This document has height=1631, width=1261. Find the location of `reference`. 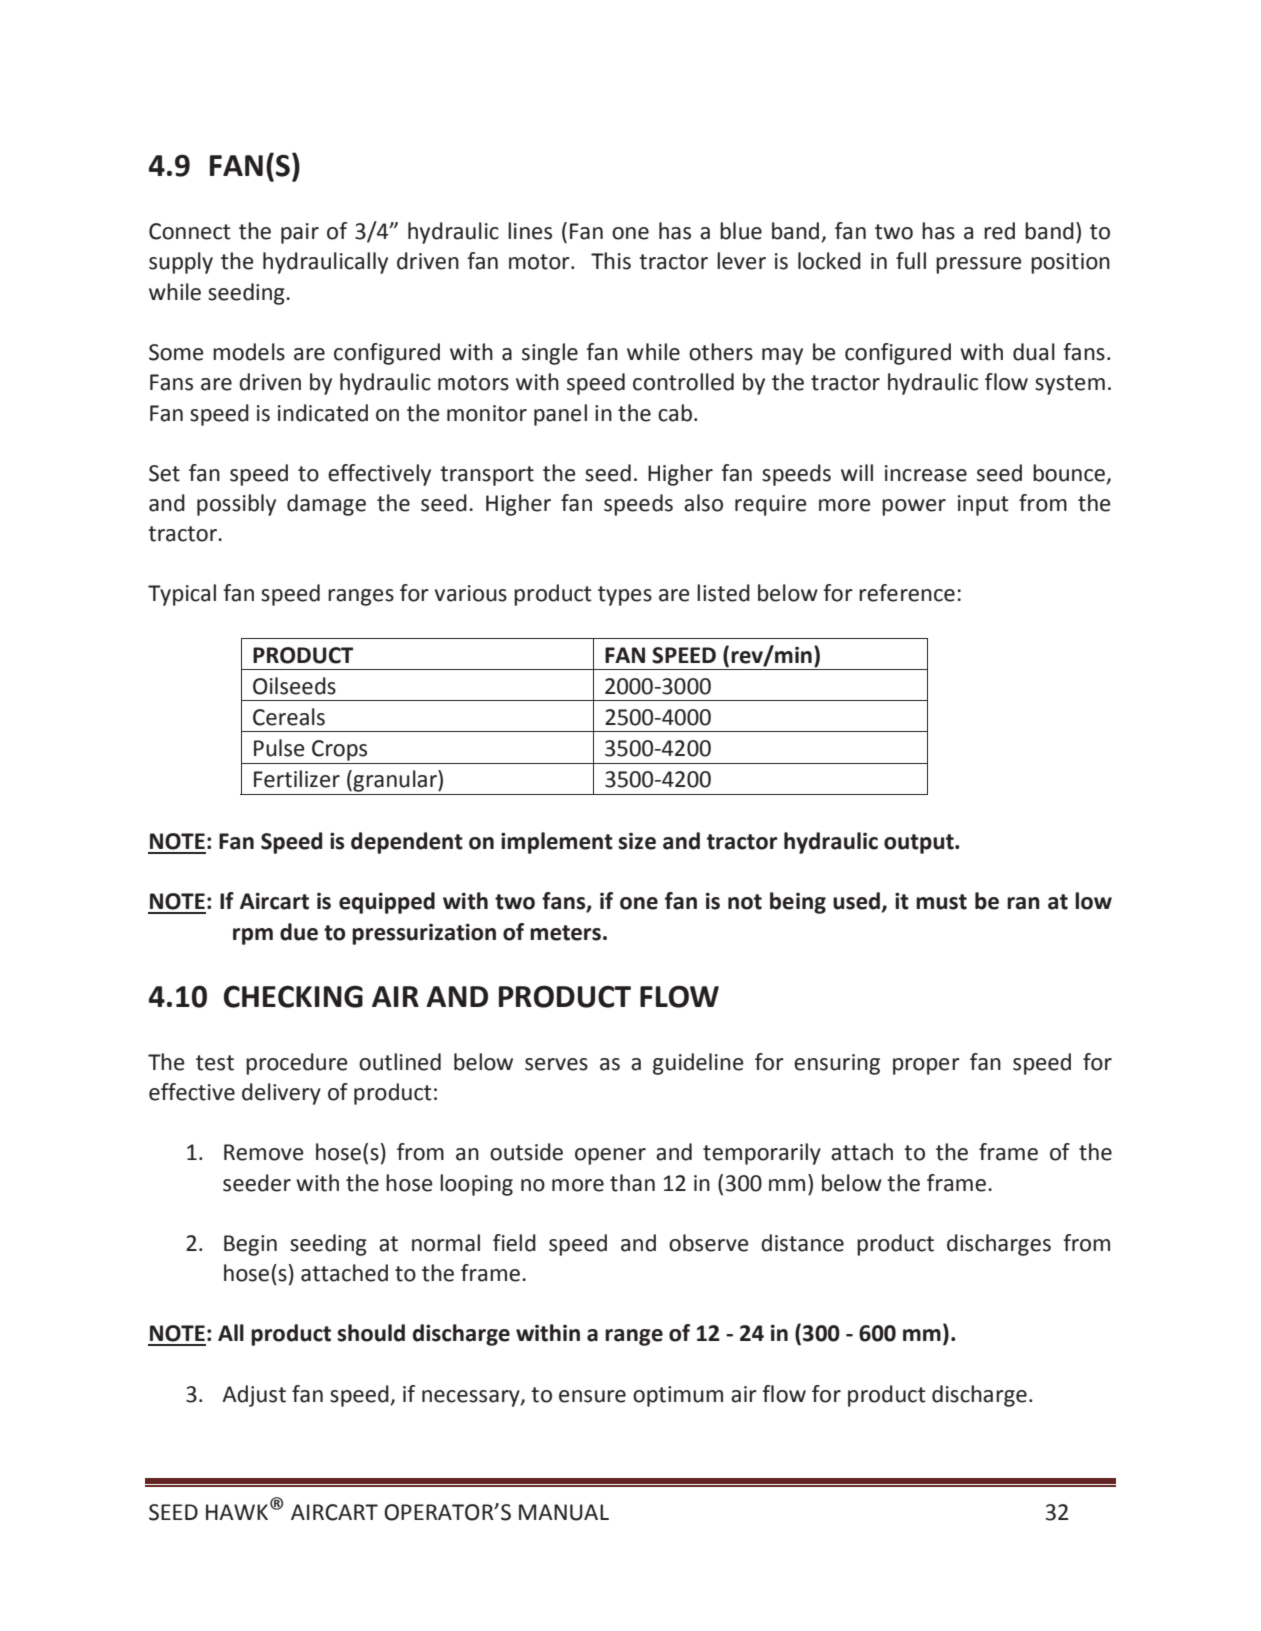

reference is located at coordinates (907, 593).
